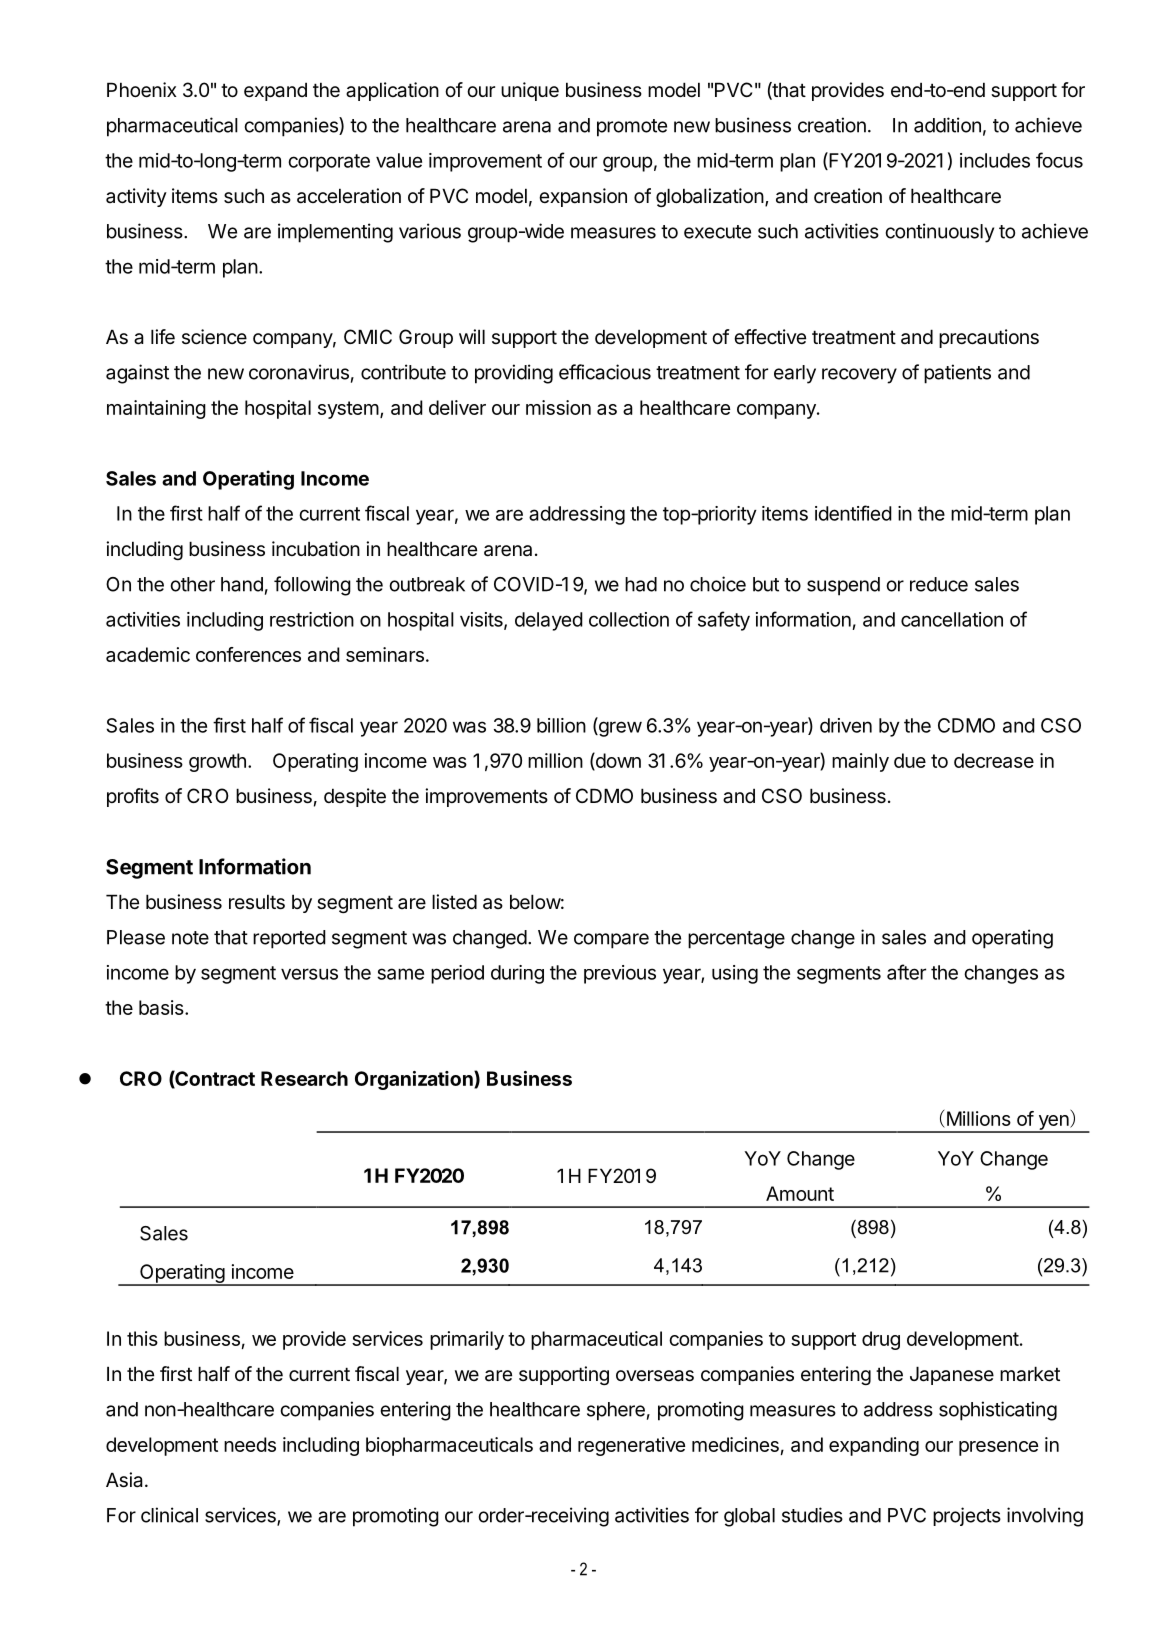  Describe the element at coordinates (947, 125) in the screenshot. I see `addition` at that location.
